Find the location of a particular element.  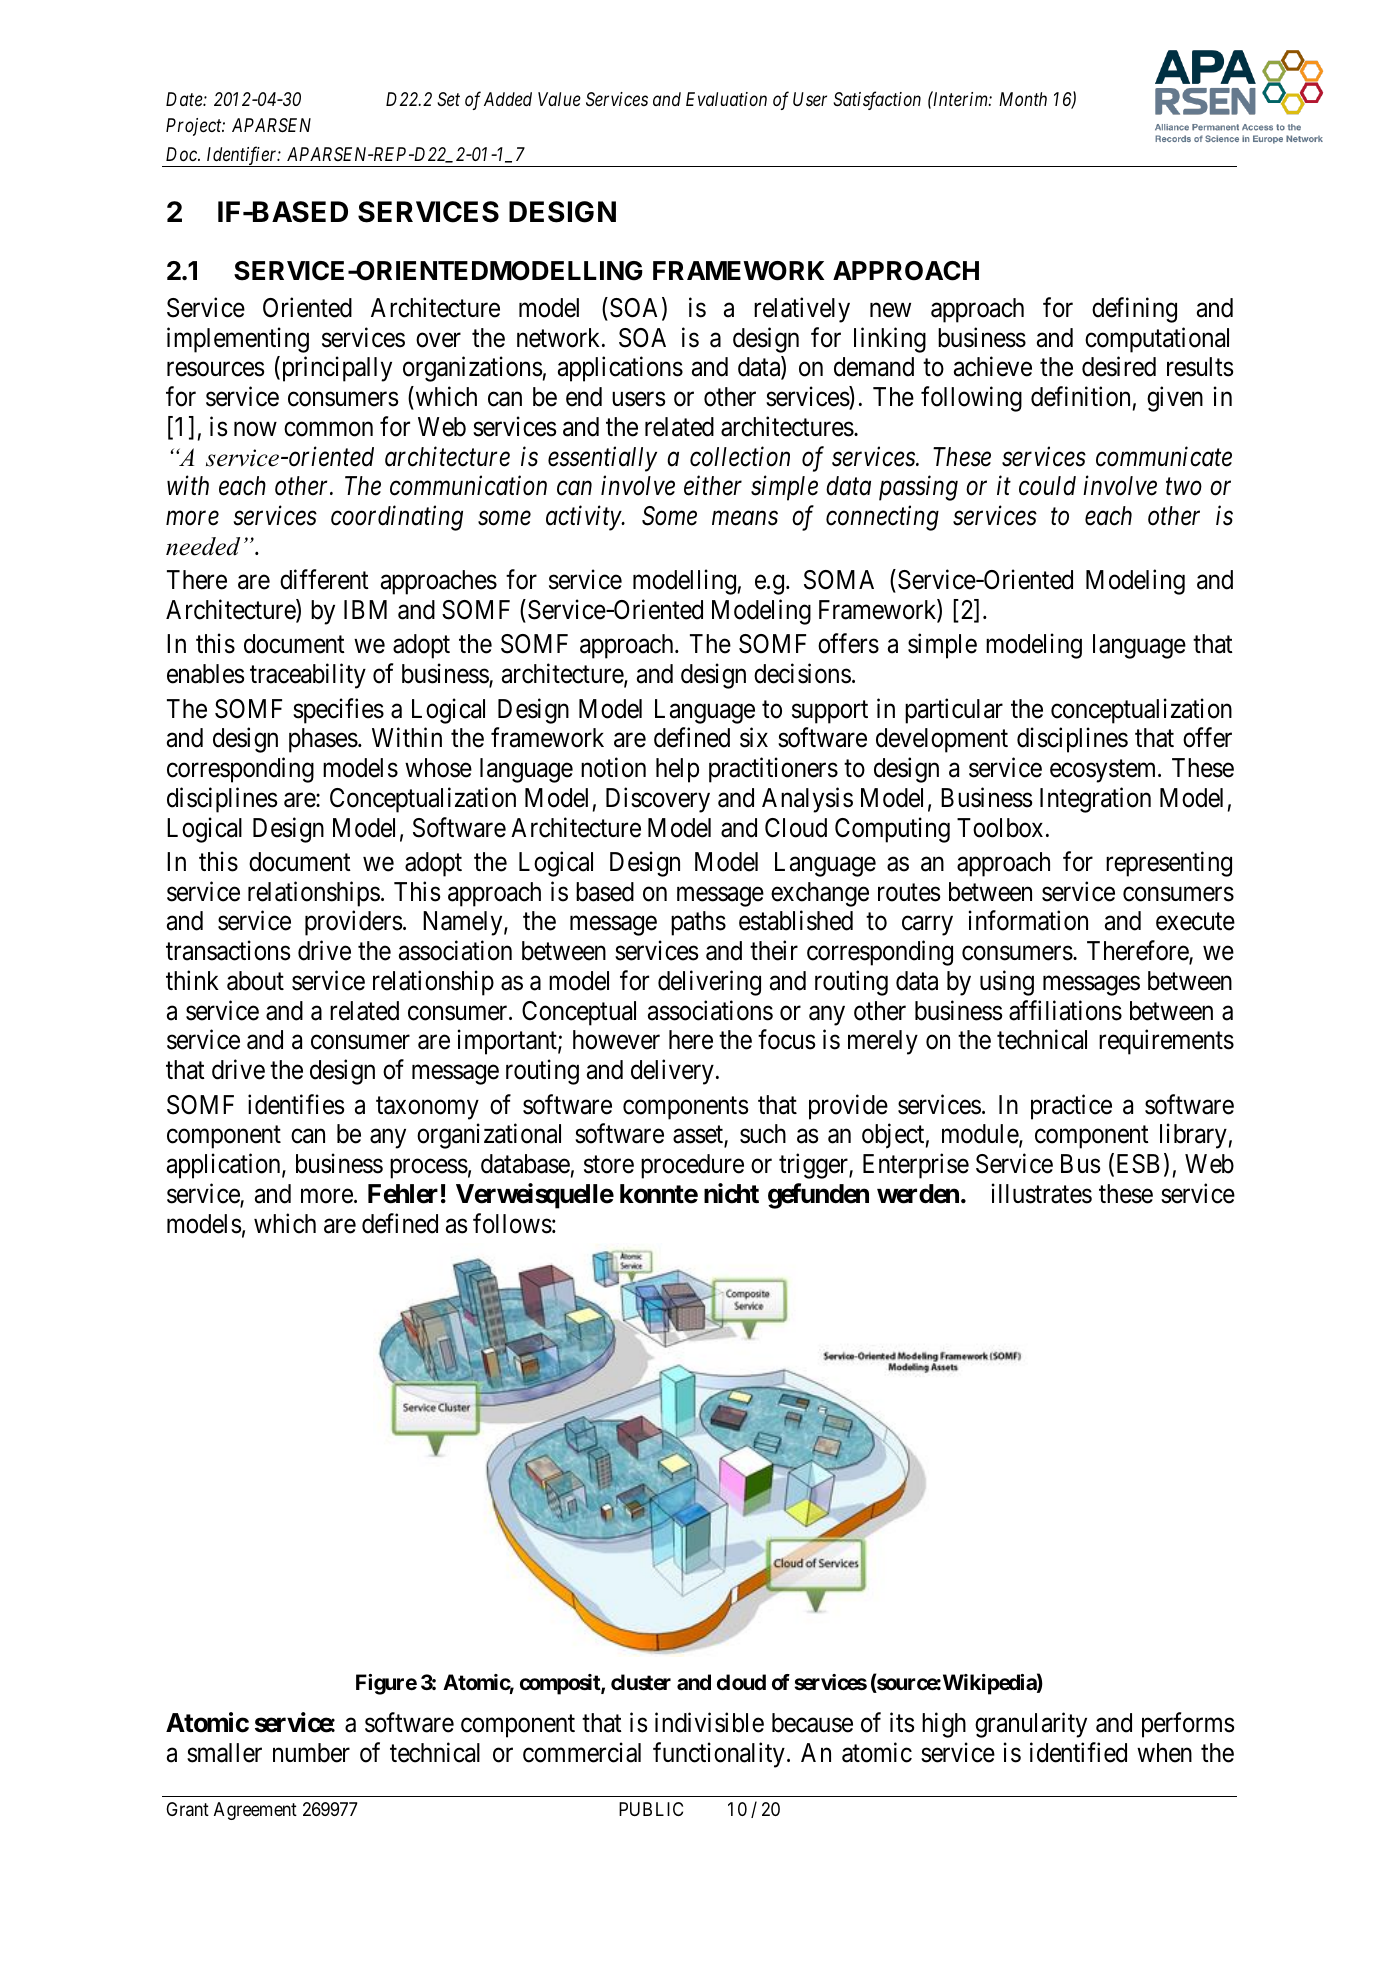

Added is located at coordinates (508, 99).
